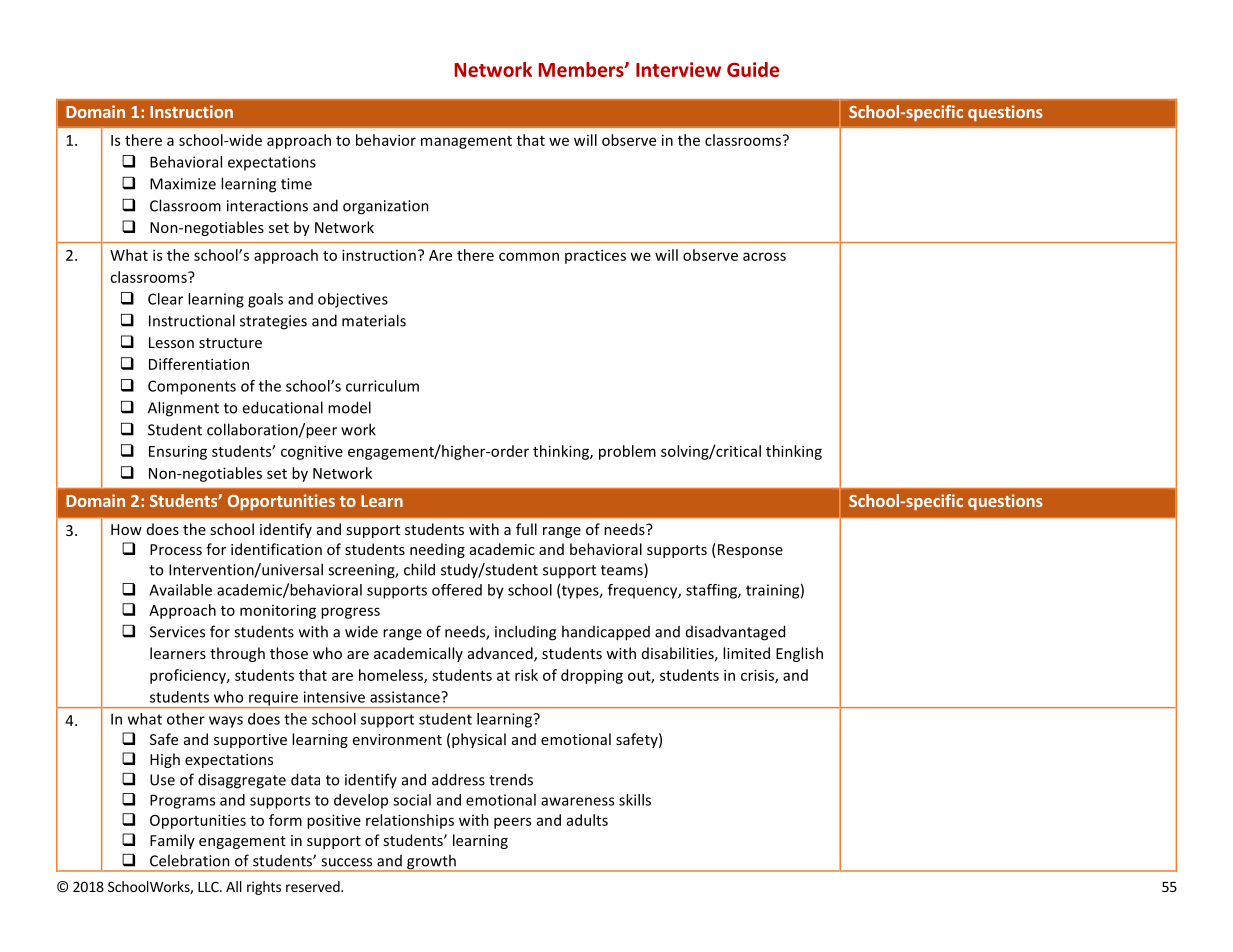  What do you see at coordinates (753, 69) in the screenshot?
I see `Guide` at bounding box center [753, 69].
